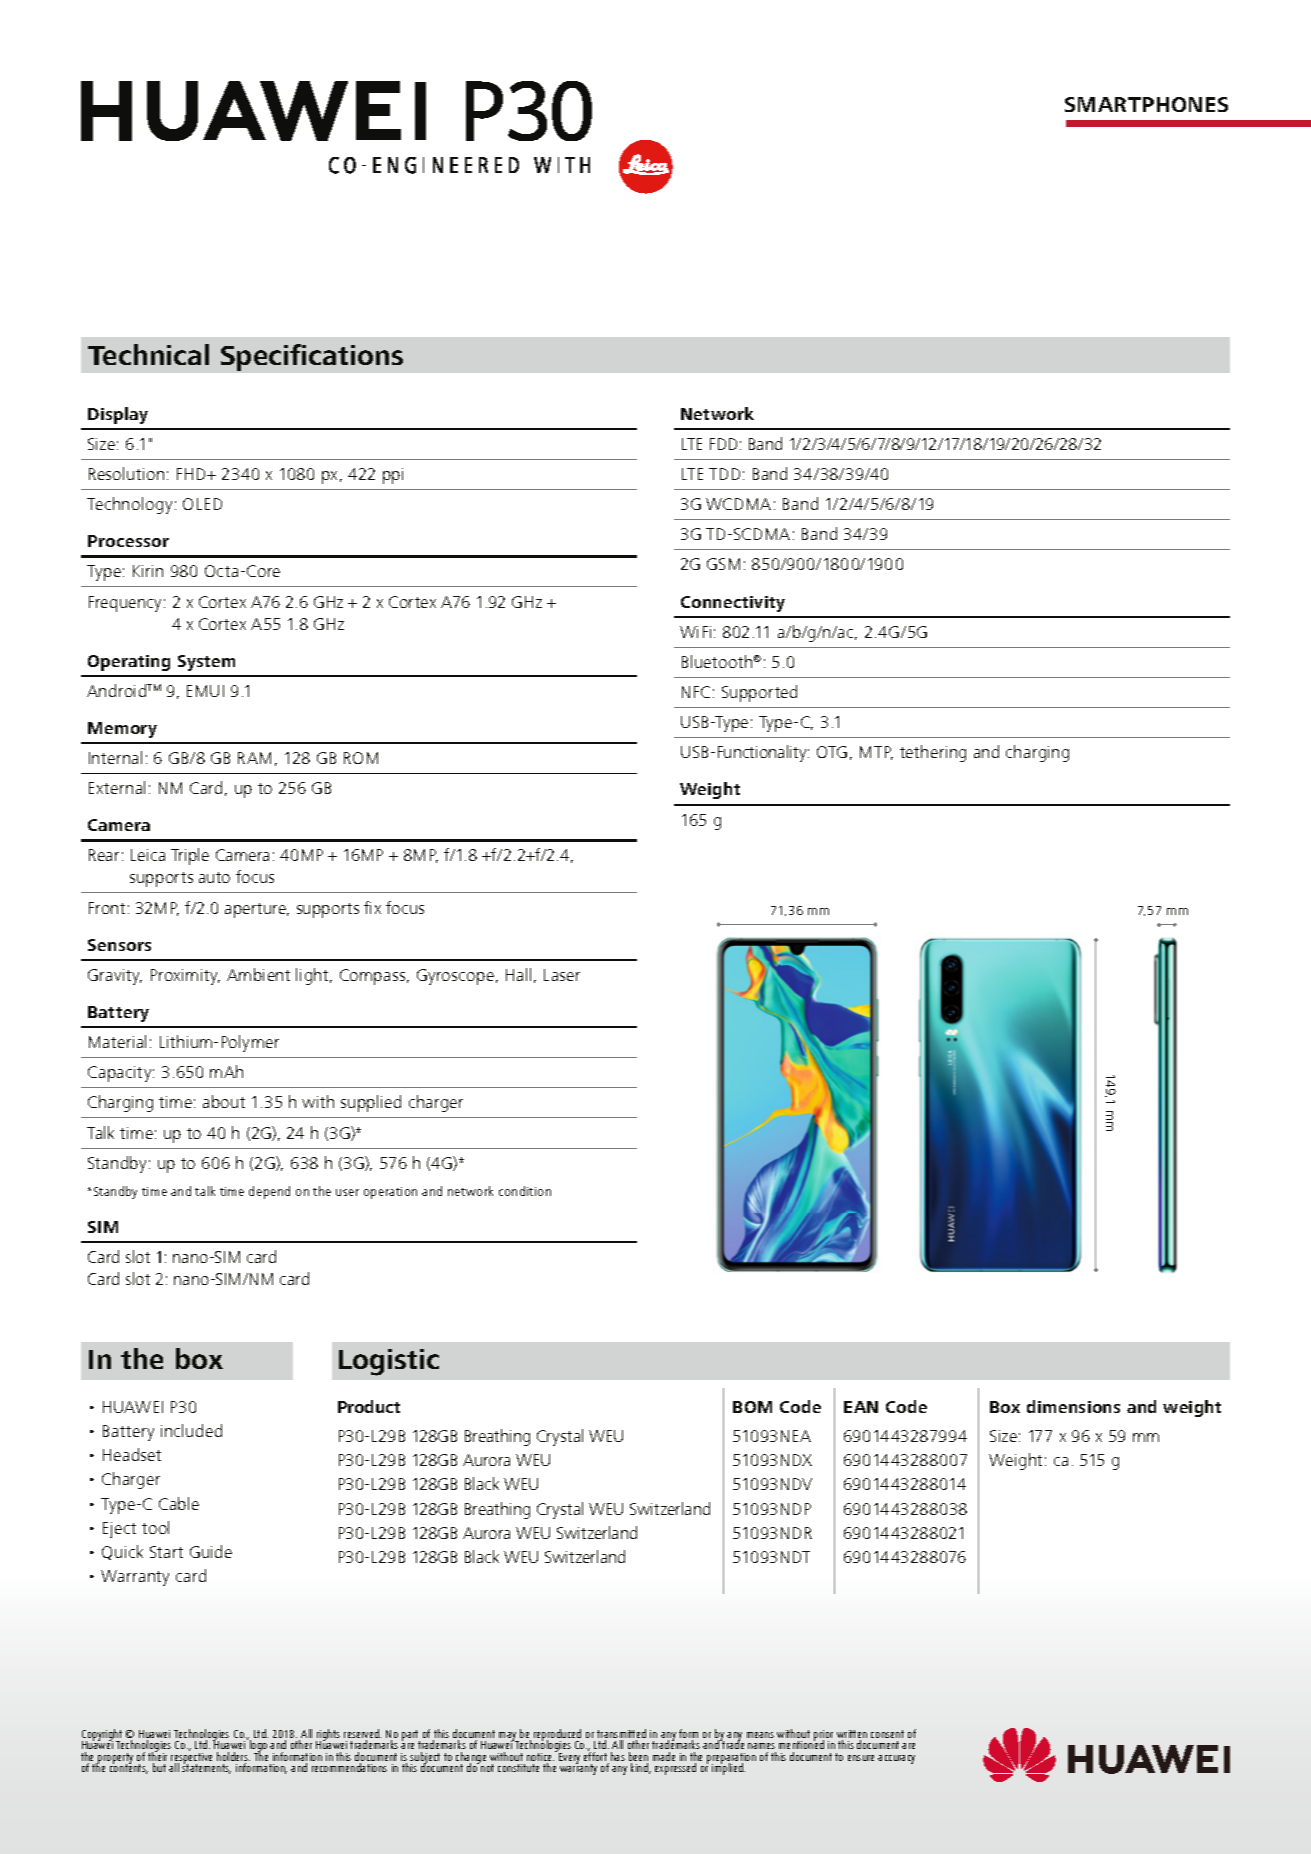 Image resolution: width=1311 pixels, height=1854 pixels. Describe the element at coordinates (356, 355) in the image. I see `cations` at that location.
